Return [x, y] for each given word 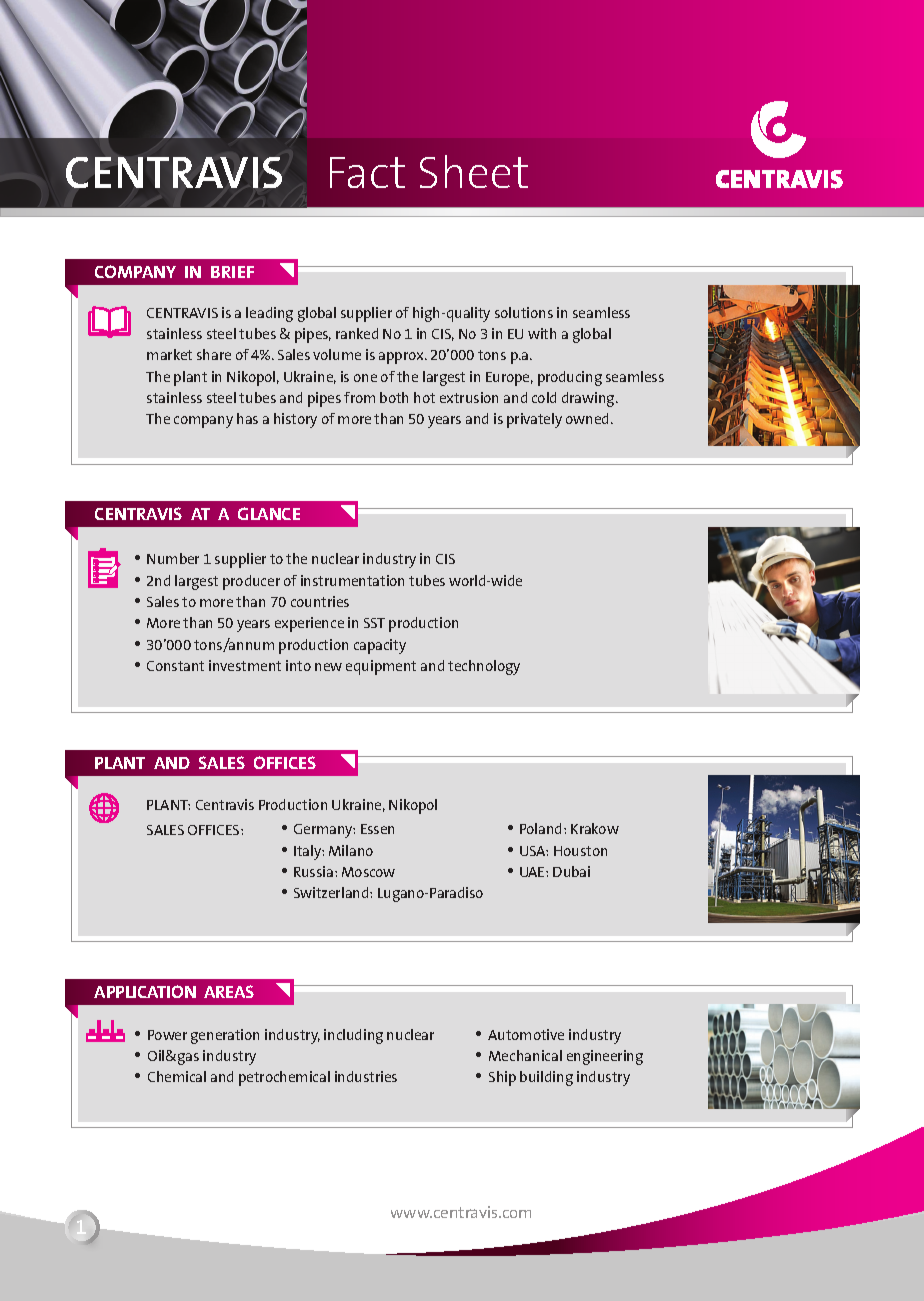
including [353, 1036]
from [359, 397]
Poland [540, 828]
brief [232, 272]
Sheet [474, 171]
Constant [175, 666]
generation [225, 1036]
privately [534, 420]
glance [269, 513]
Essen [377, 829]
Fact [367, 172]
